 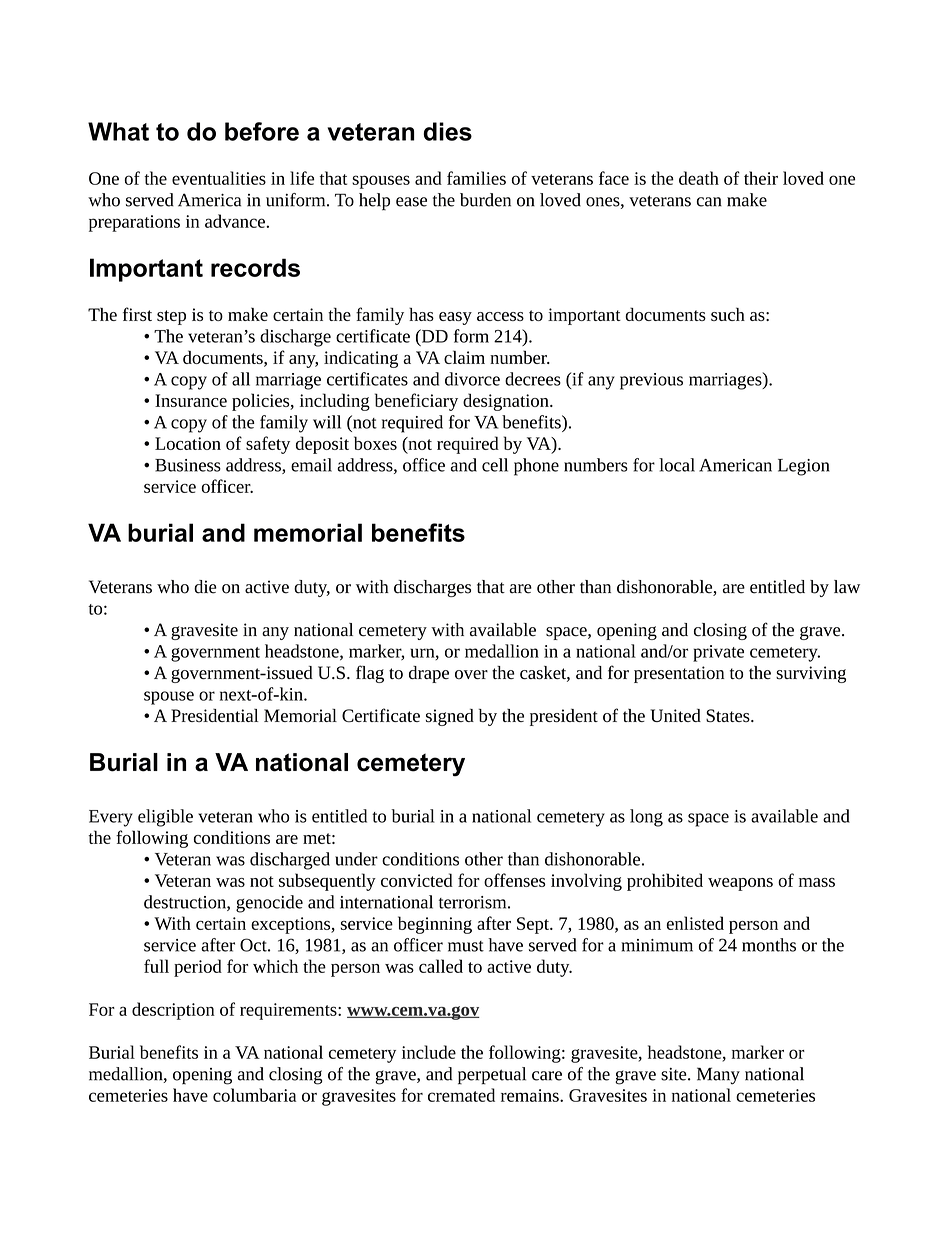 What do you see at coordinates (165, 818) in the screenshot?
I see `eligible` at bounding box center [165, 818].
